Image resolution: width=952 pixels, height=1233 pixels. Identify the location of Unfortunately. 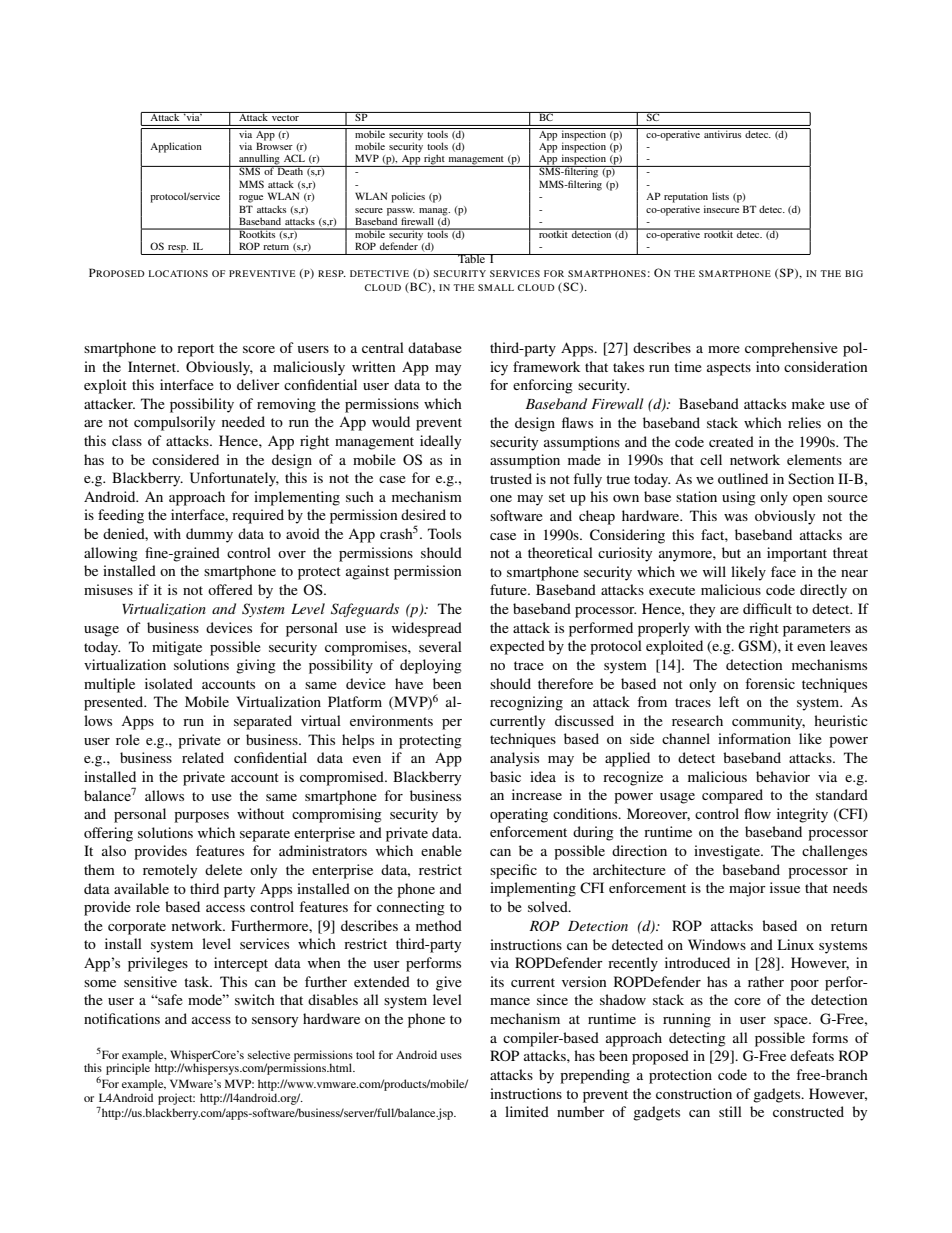
(234, 479).
